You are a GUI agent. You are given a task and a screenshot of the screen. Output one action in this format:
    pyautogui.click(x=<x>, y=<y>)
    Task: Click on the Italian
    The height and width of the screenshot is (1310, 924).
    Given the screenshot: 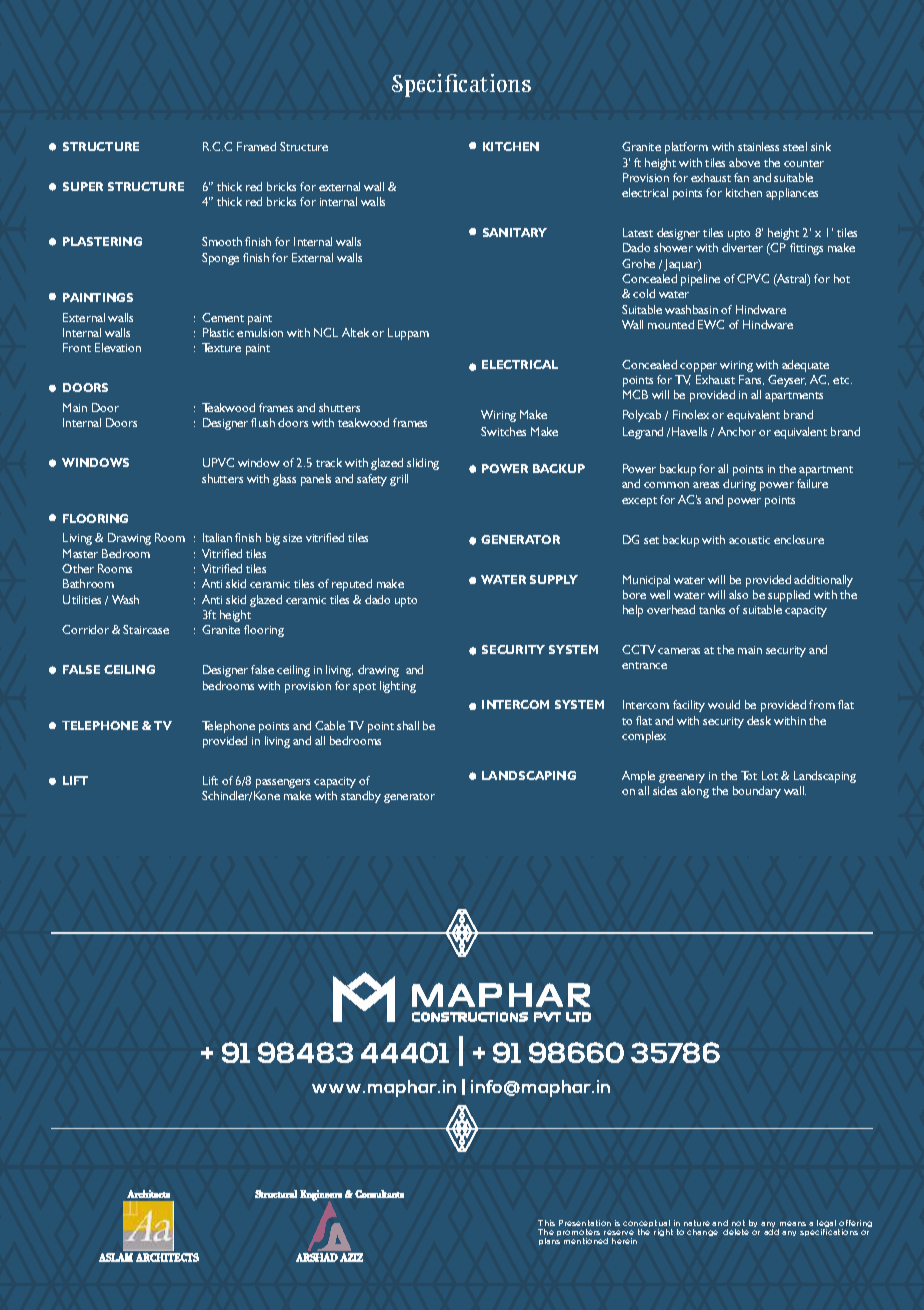 What is the action you would take?
    pyautogui.click(x=217, y=537)
